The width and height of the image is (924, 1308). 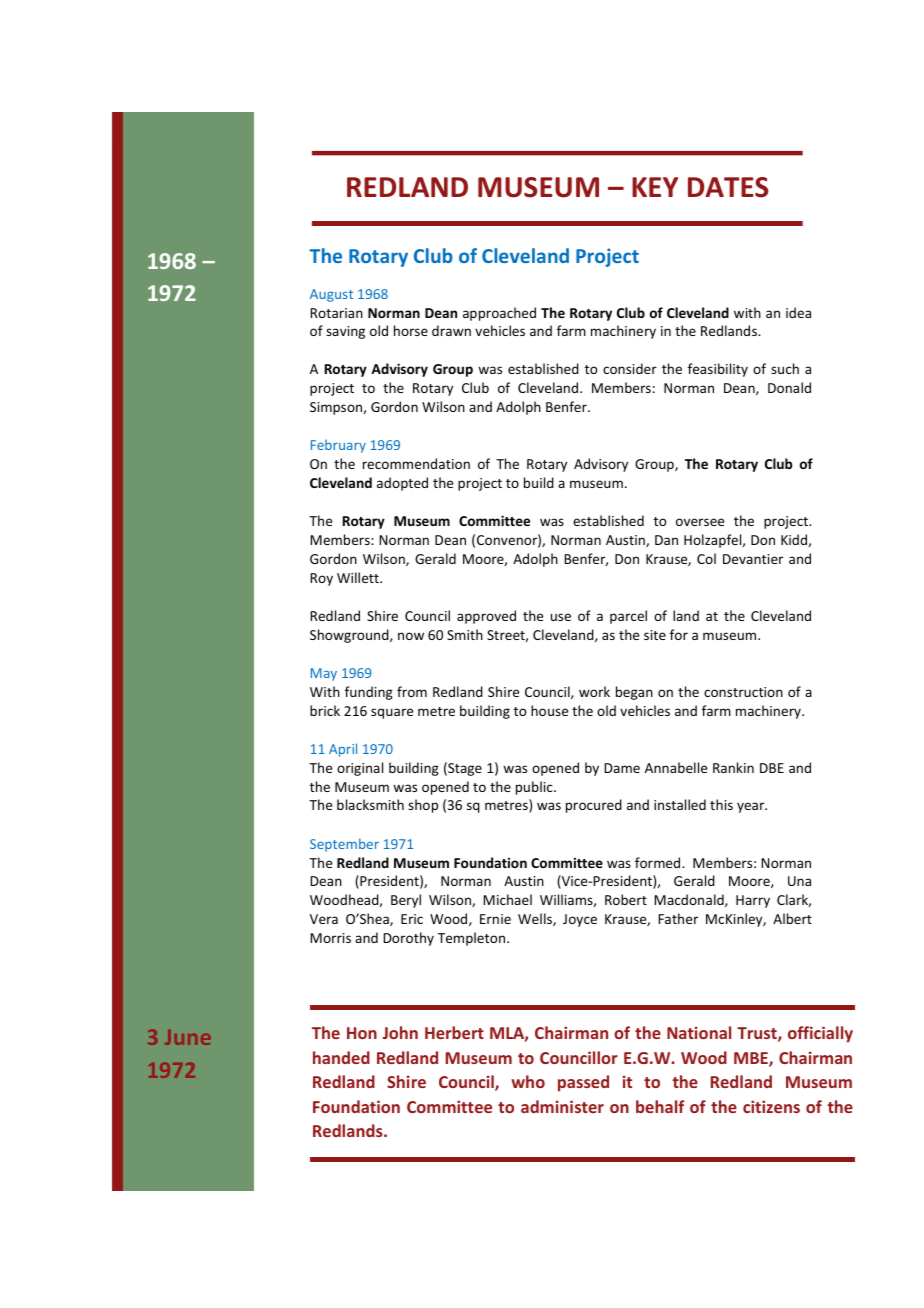 I want to click on February, so click(x=338, y=446).
